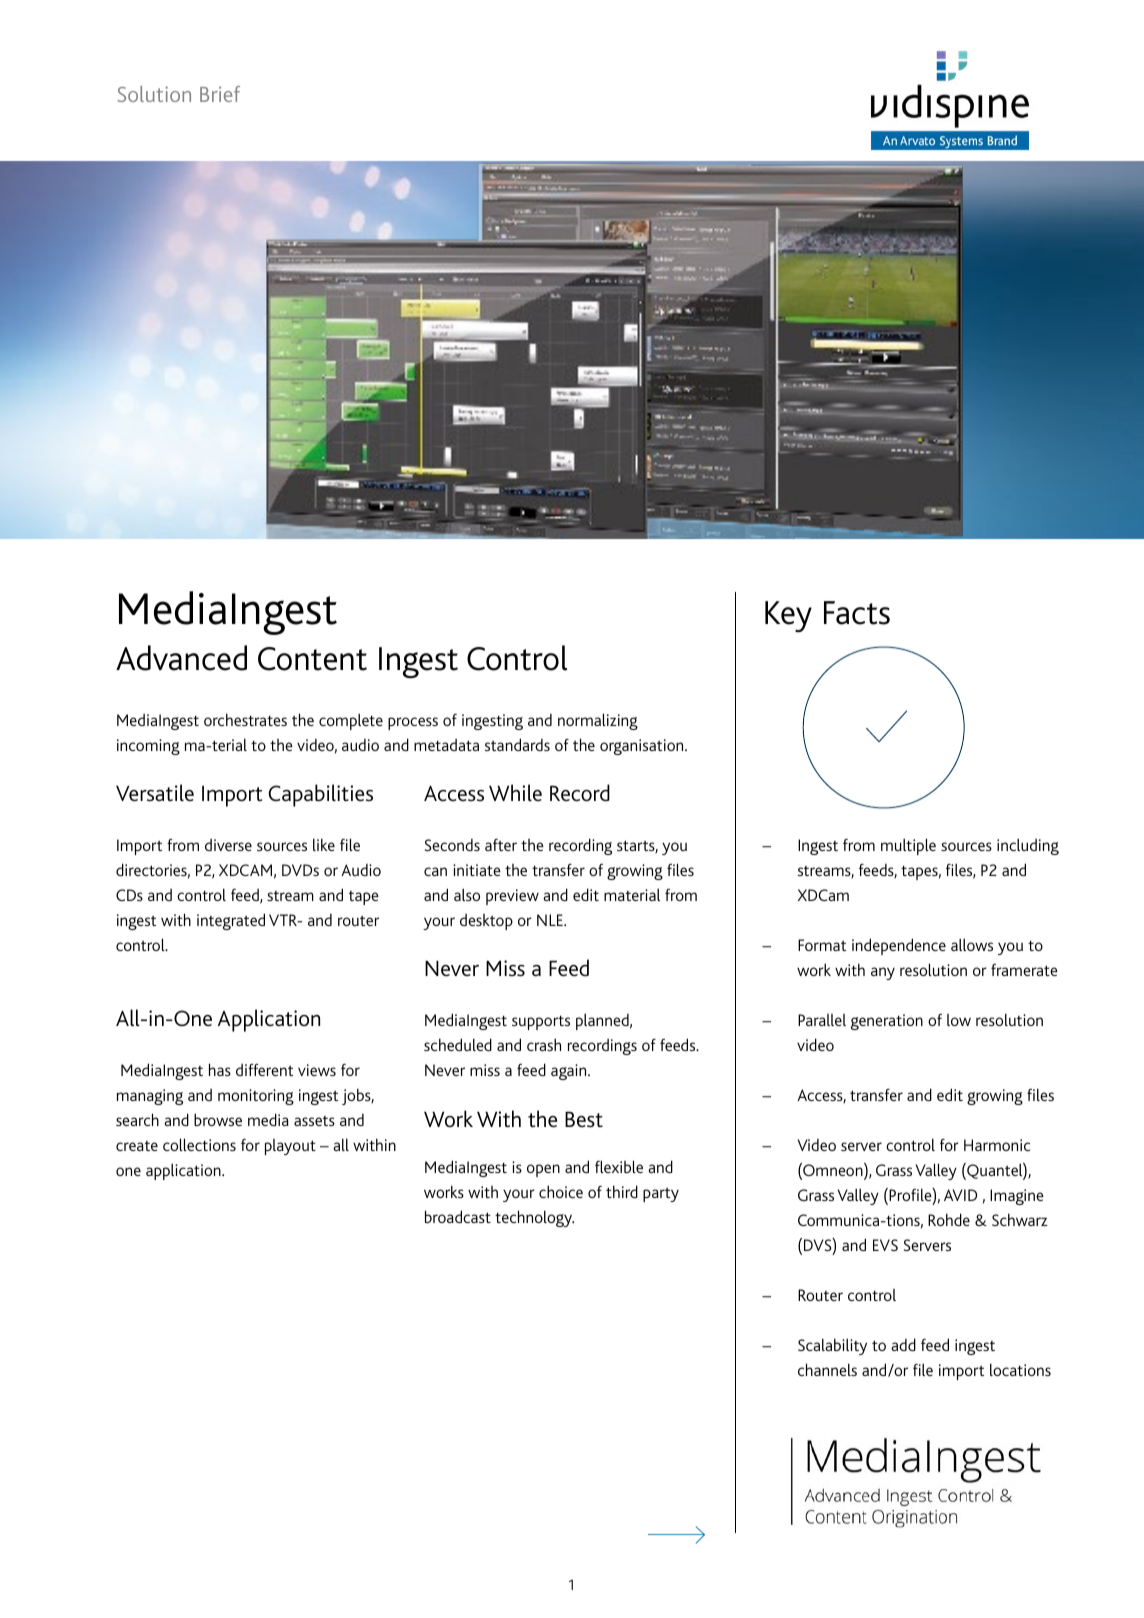 The image size is (1144, 1618). I want to click on Key, so click(788, 616).
